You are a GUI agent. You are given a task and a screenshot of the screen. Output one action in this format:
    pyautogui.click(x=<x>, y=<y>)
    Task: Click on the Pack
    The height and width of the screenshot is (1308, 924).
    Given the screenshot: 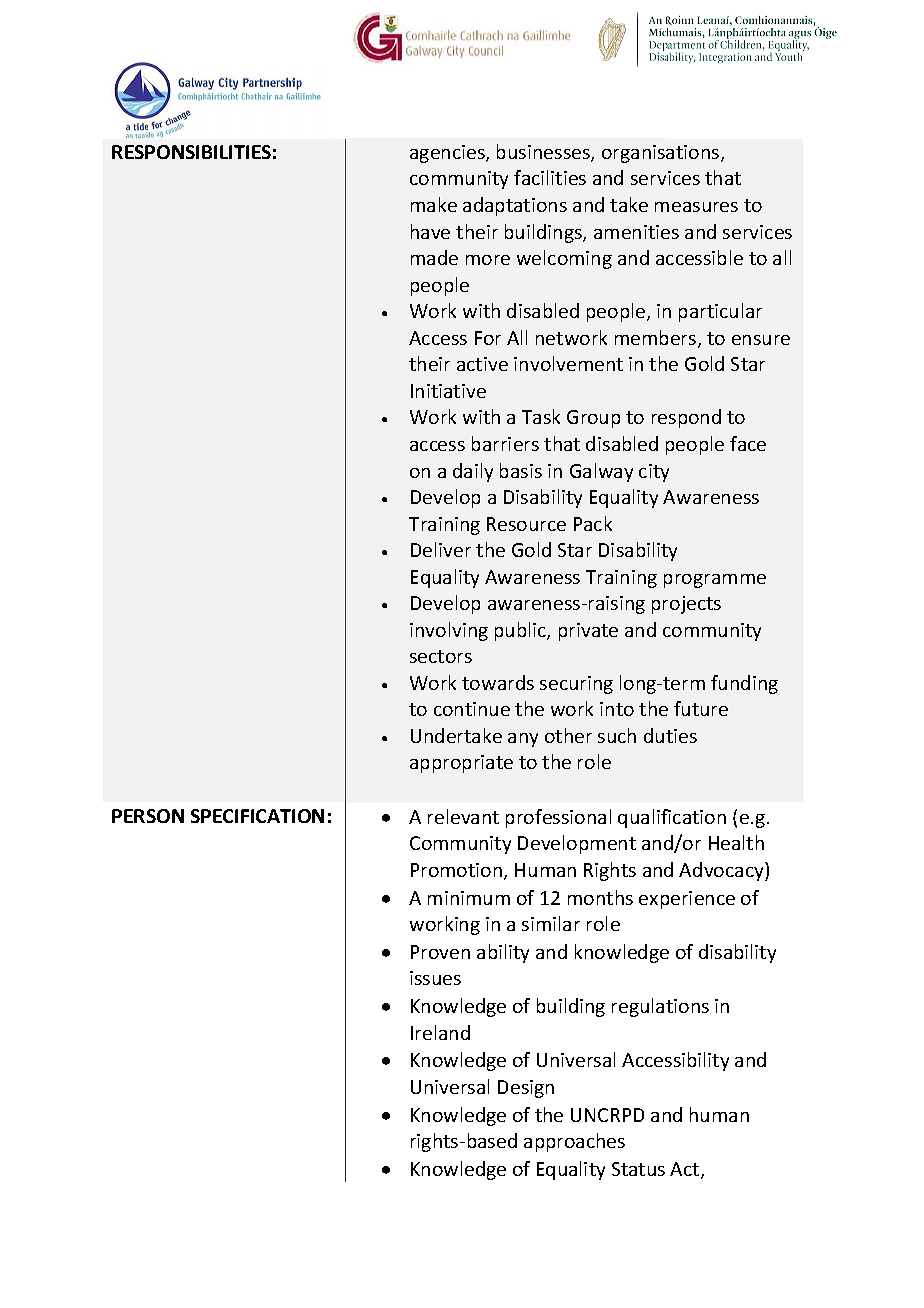 What is the action you would take?
    pyautogui.click(x=593, y=523)
